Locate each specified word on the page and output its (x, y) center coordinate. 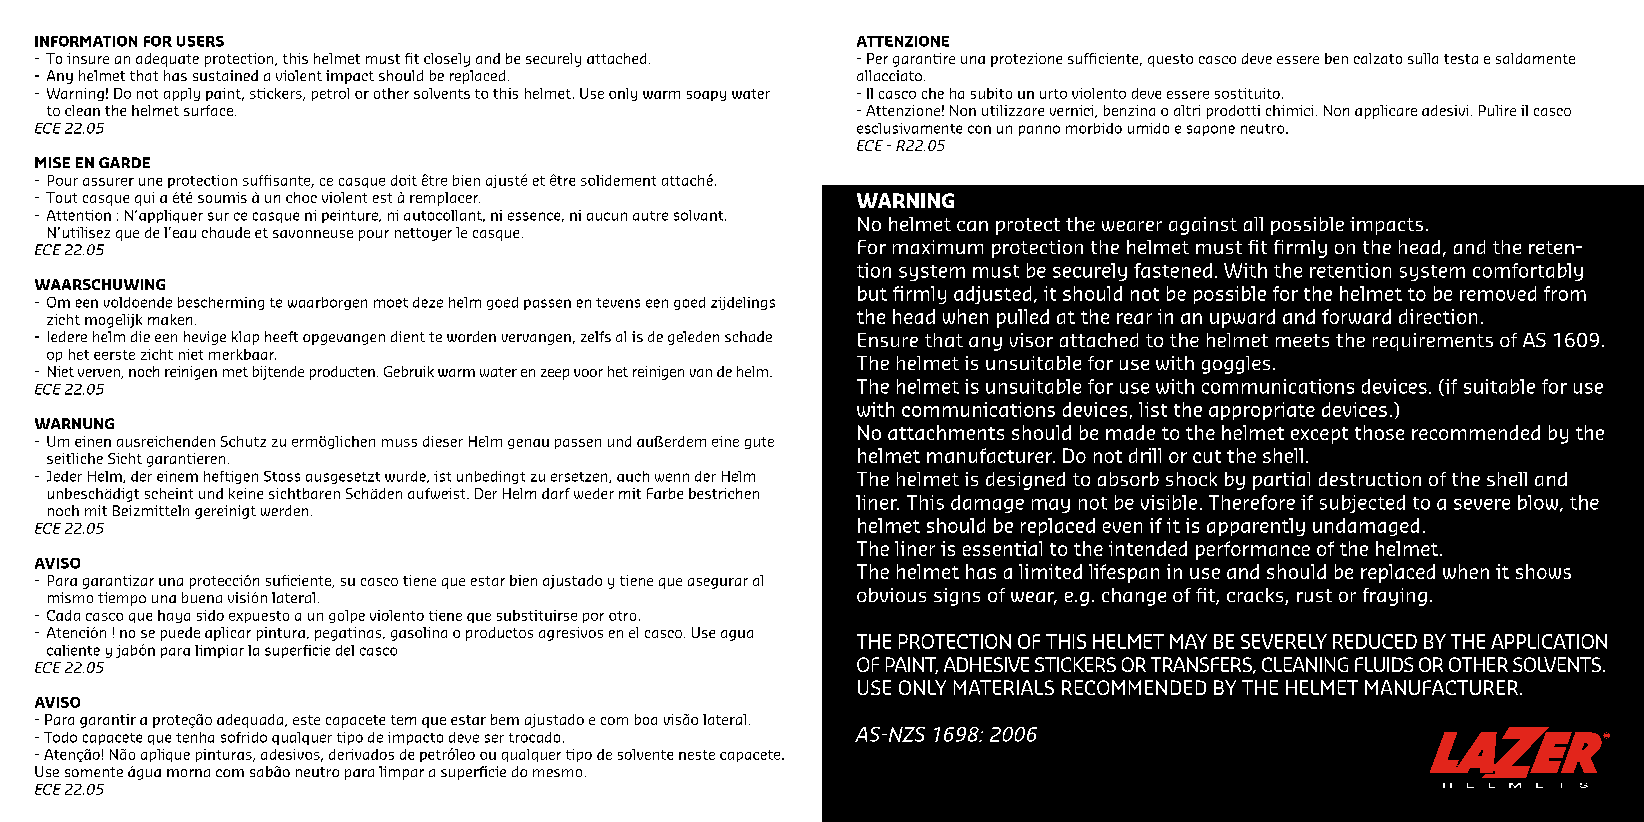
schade (748, 336)
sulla (1423, 58)
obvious (891, 595)
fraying (1395, 597)
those (1379, 432)
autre (650, 216)
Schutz (243, 441)
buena (202, 597)
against (1203, 226)
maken (170, 319)
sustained (225, 75)
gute (759, 443)
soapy (706, 96)
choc (301, 197)
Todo (60, 737)
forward (1356, 316)
